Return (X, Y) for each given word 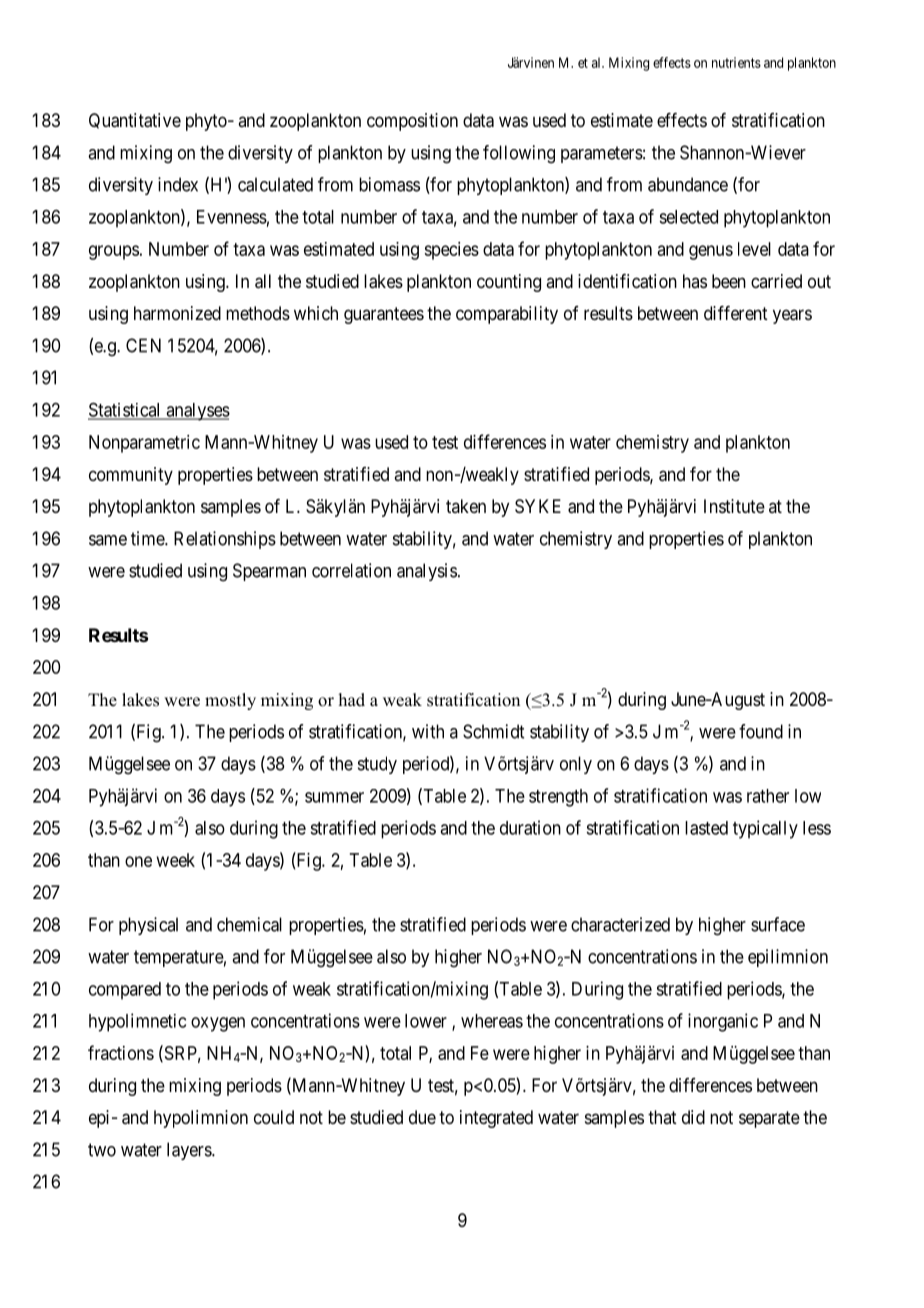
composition (412, 122)
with (428, 731)
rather (768, 796)
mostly (230, 701)
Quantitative (135, 121)
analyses (197, 412)
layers (190, 1151)
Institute (734, 506)
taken (466, 506)
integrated (496, 1119)
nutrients (736, 62)
